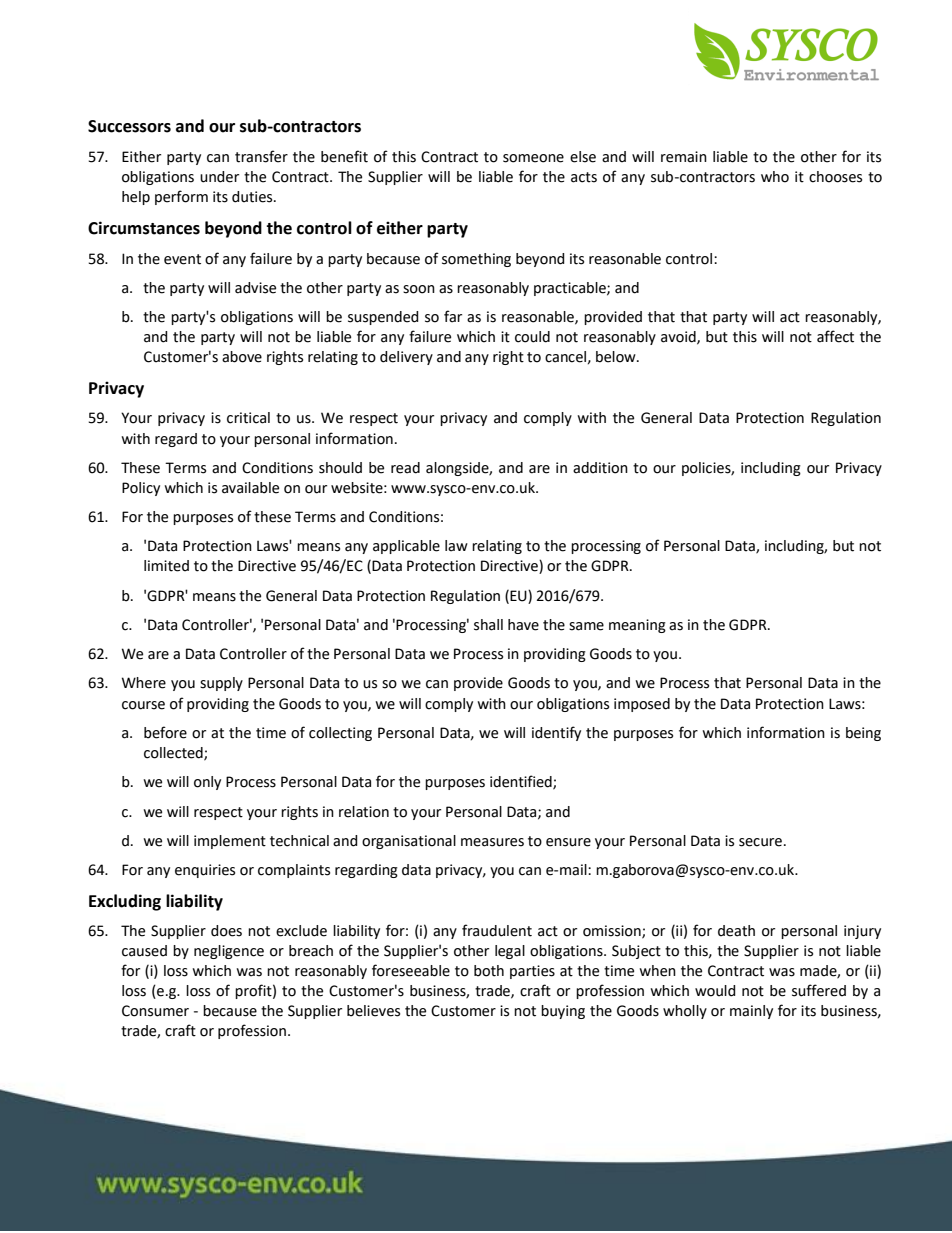 The height and width of the page is (1233, 952). Describe the element at coordinates (819, 990) in the page. I see `suffered` at that location.
